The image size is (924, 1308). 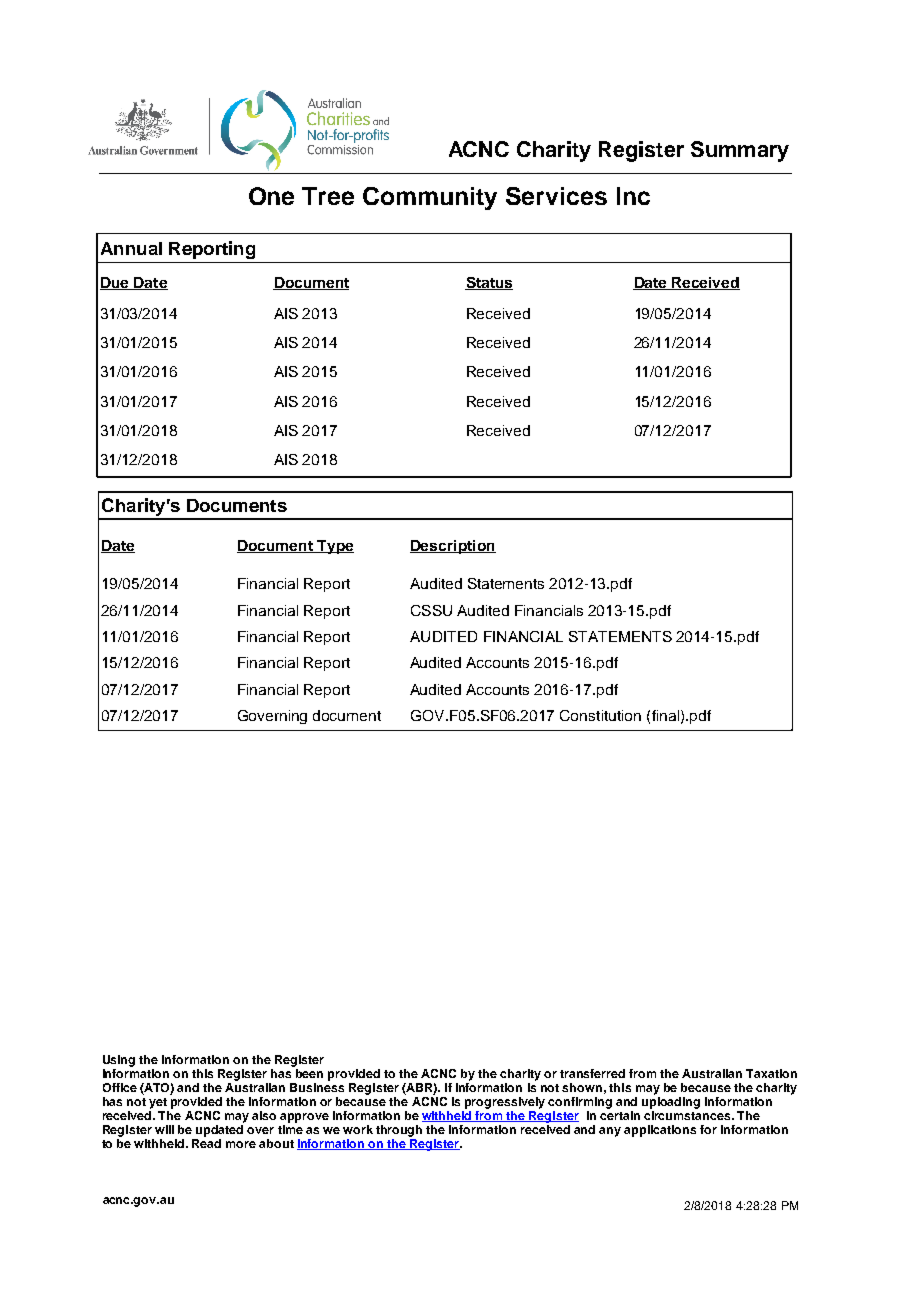 I want to click on will, so click(x=164, y=1129).
